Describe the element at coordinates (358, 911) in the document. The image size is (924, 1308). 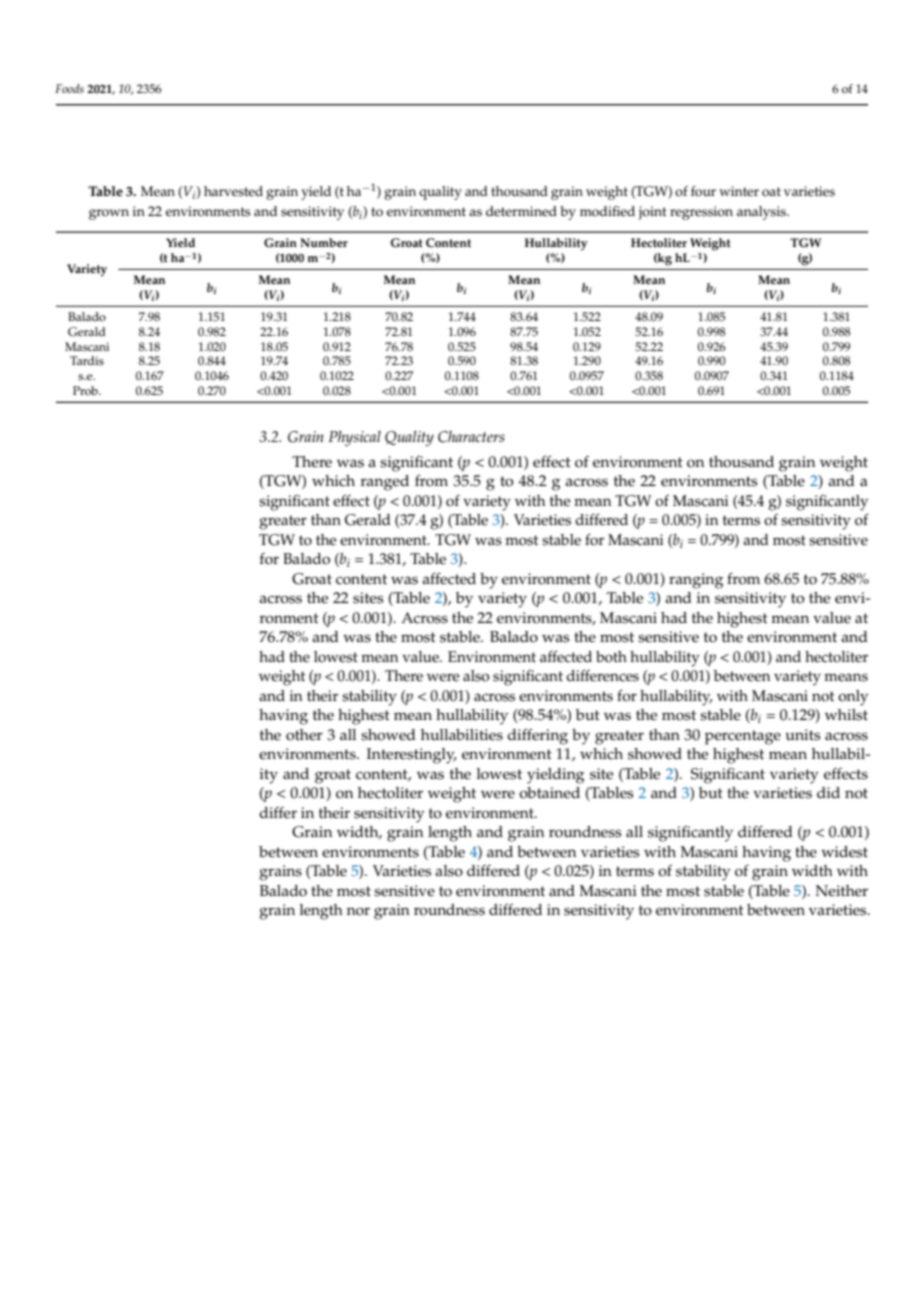
I see `nor` at that location.
